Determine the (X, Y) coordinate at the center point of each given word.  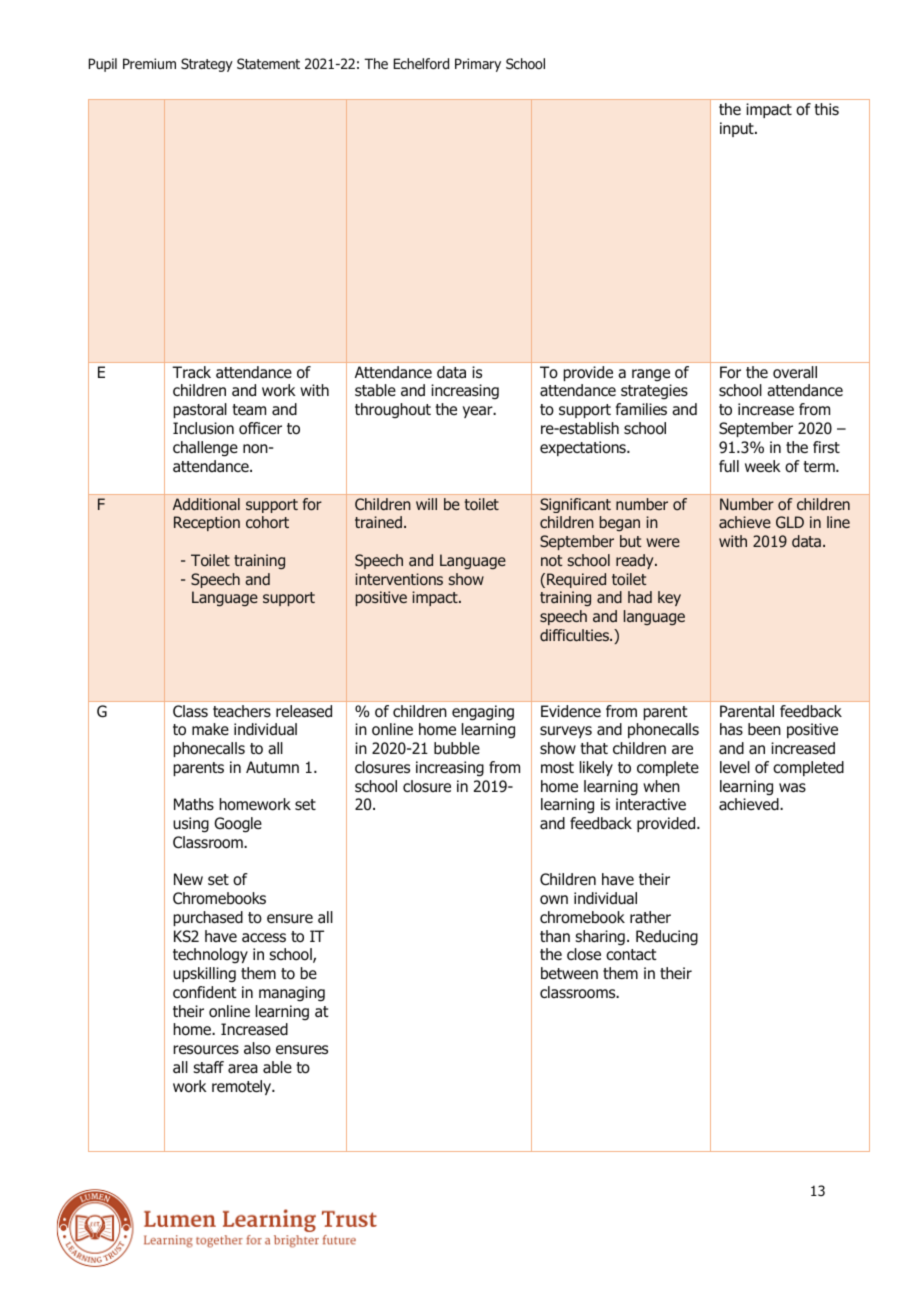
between (569, 973)
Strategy (207, 65)
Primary (478, 65)
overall (795, 372)
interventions (399, 579)
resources (206, 1050)
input (738, 129)
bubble (457, 748)
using (191, 825)
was (792, 788)
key (669, 598)
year (479, 412)
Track (191, 372)
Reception (207, 523)
